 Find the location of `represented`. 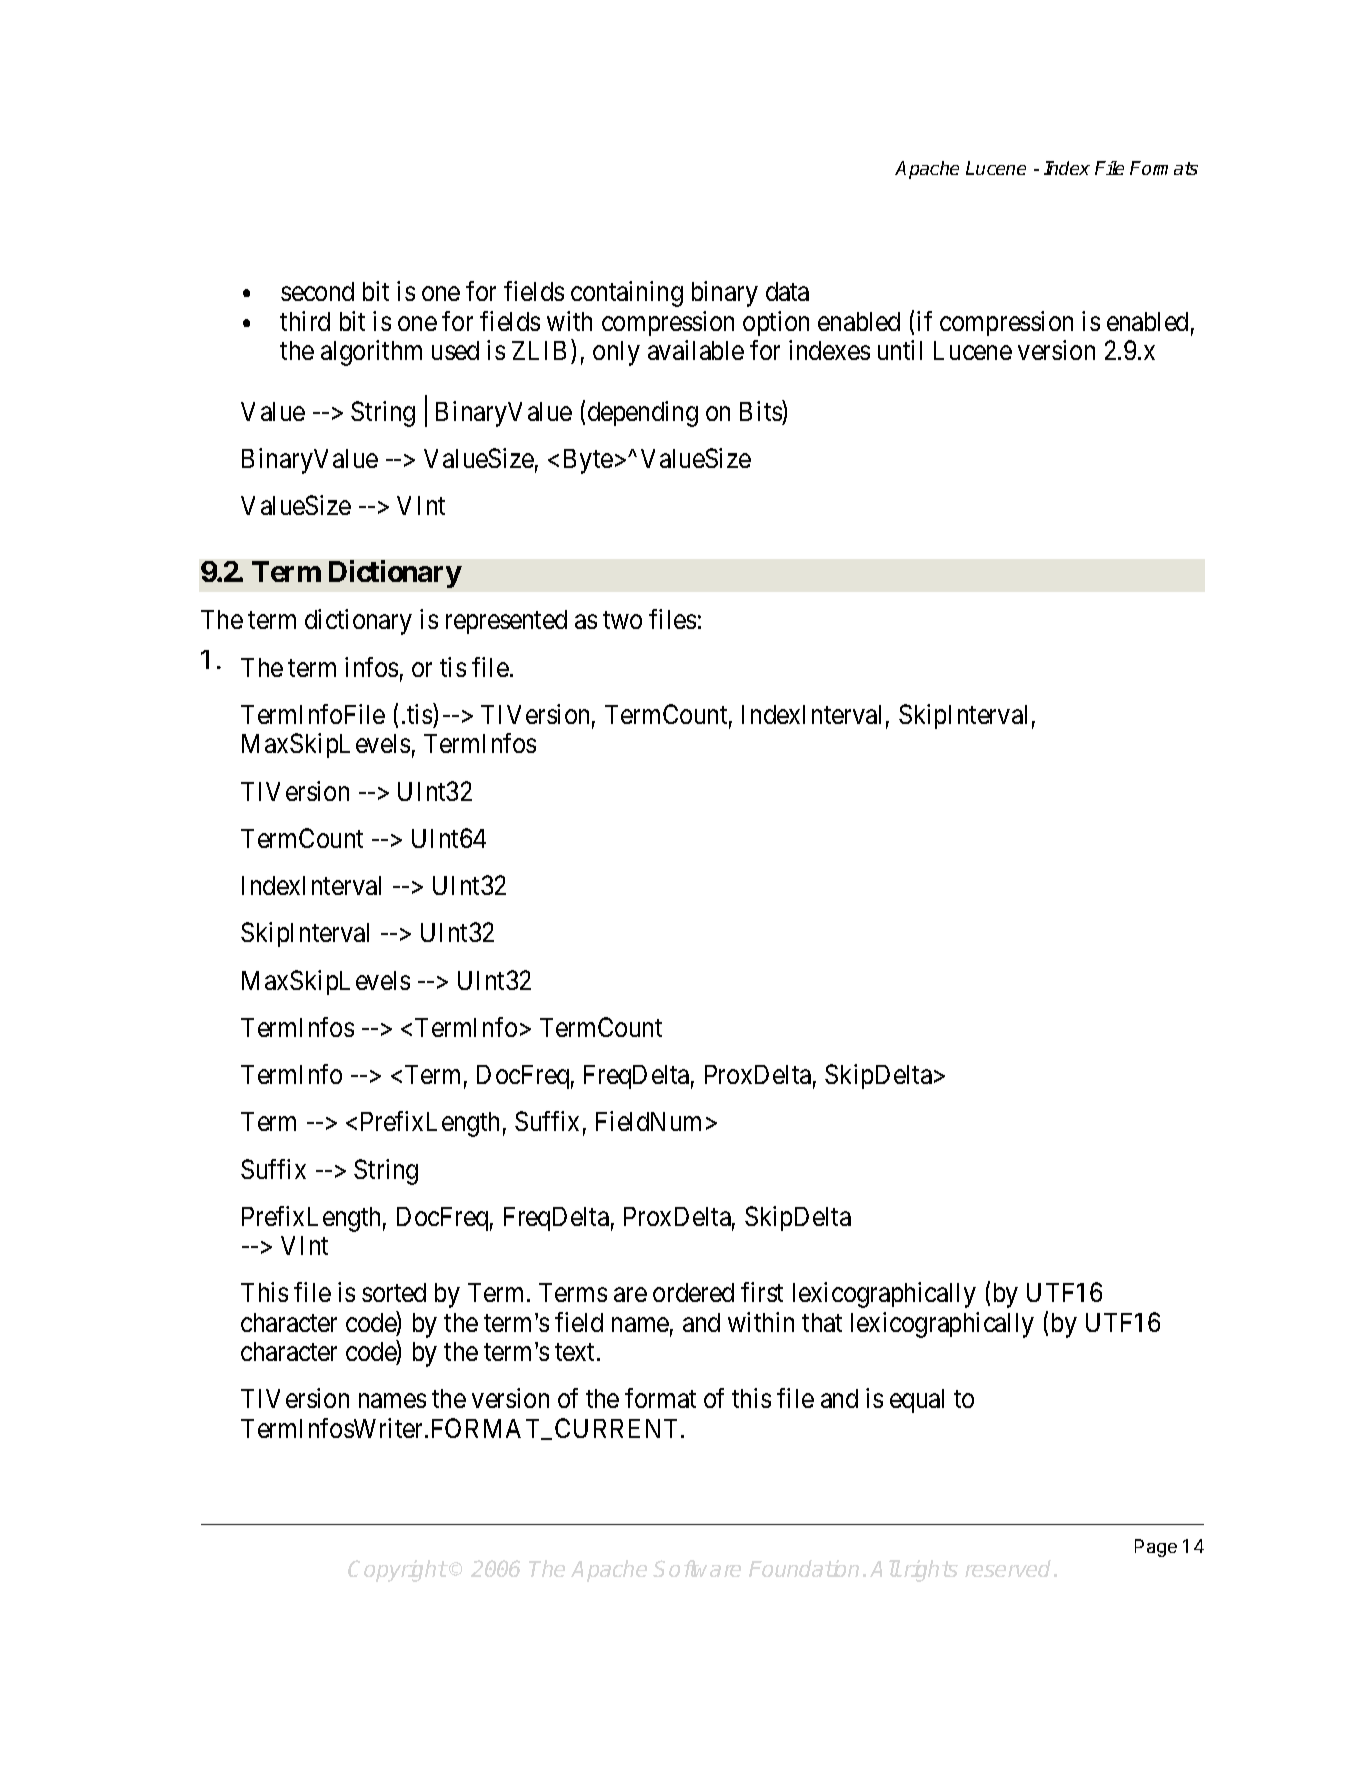

represented is located at coordinates (506, 622).
